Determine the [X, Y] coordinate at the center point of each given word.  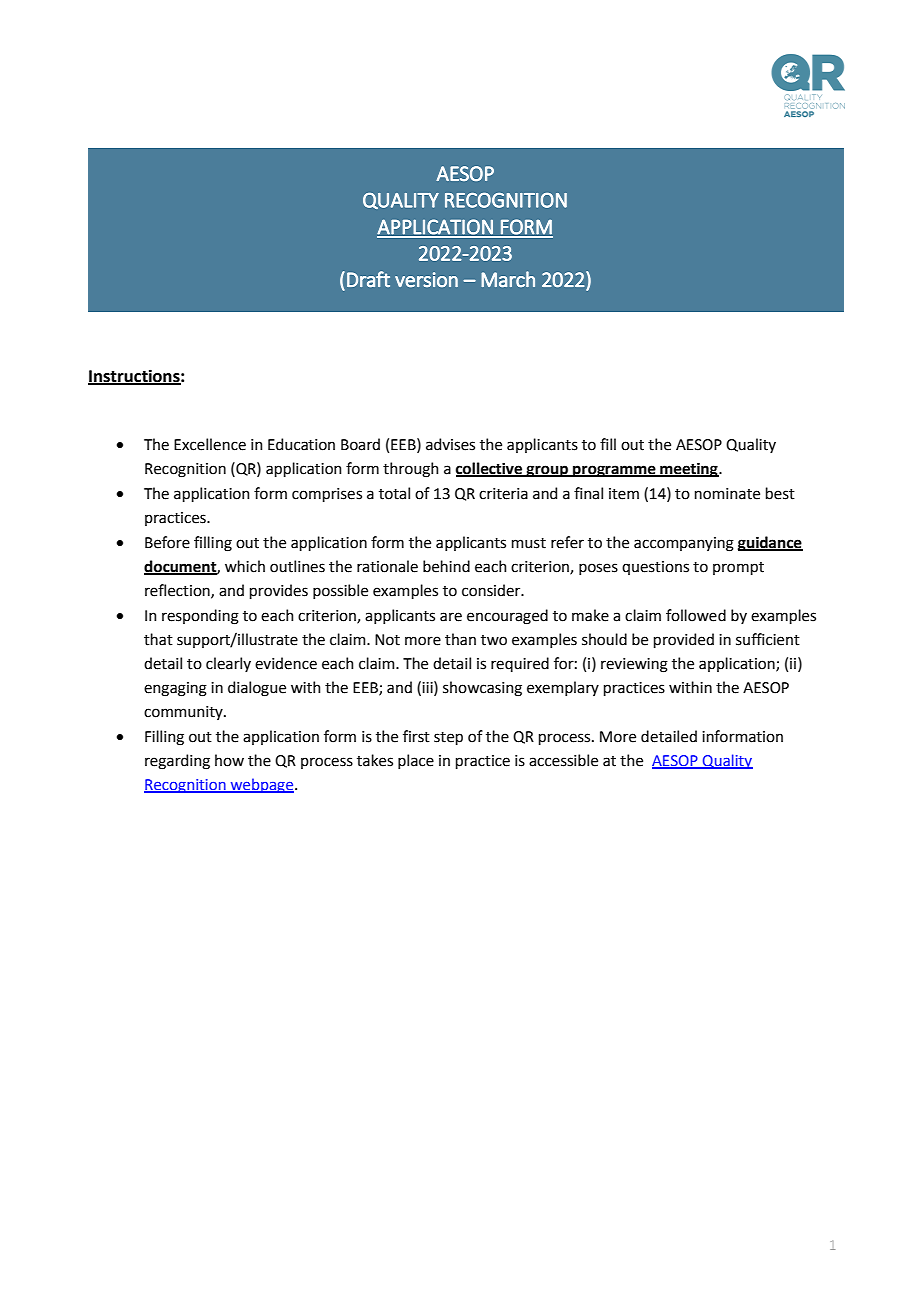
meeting [689, 470]
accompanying [684, 544]
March [508, 279]
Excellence [210, 444]
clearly [228, 664]
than [460, 639]
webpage [262, 785]
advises [450, 444]
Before [167, 542]
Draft [368, 279]
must [529, 543]
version [426, 279]
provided [684, 640]
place [416, 761]
